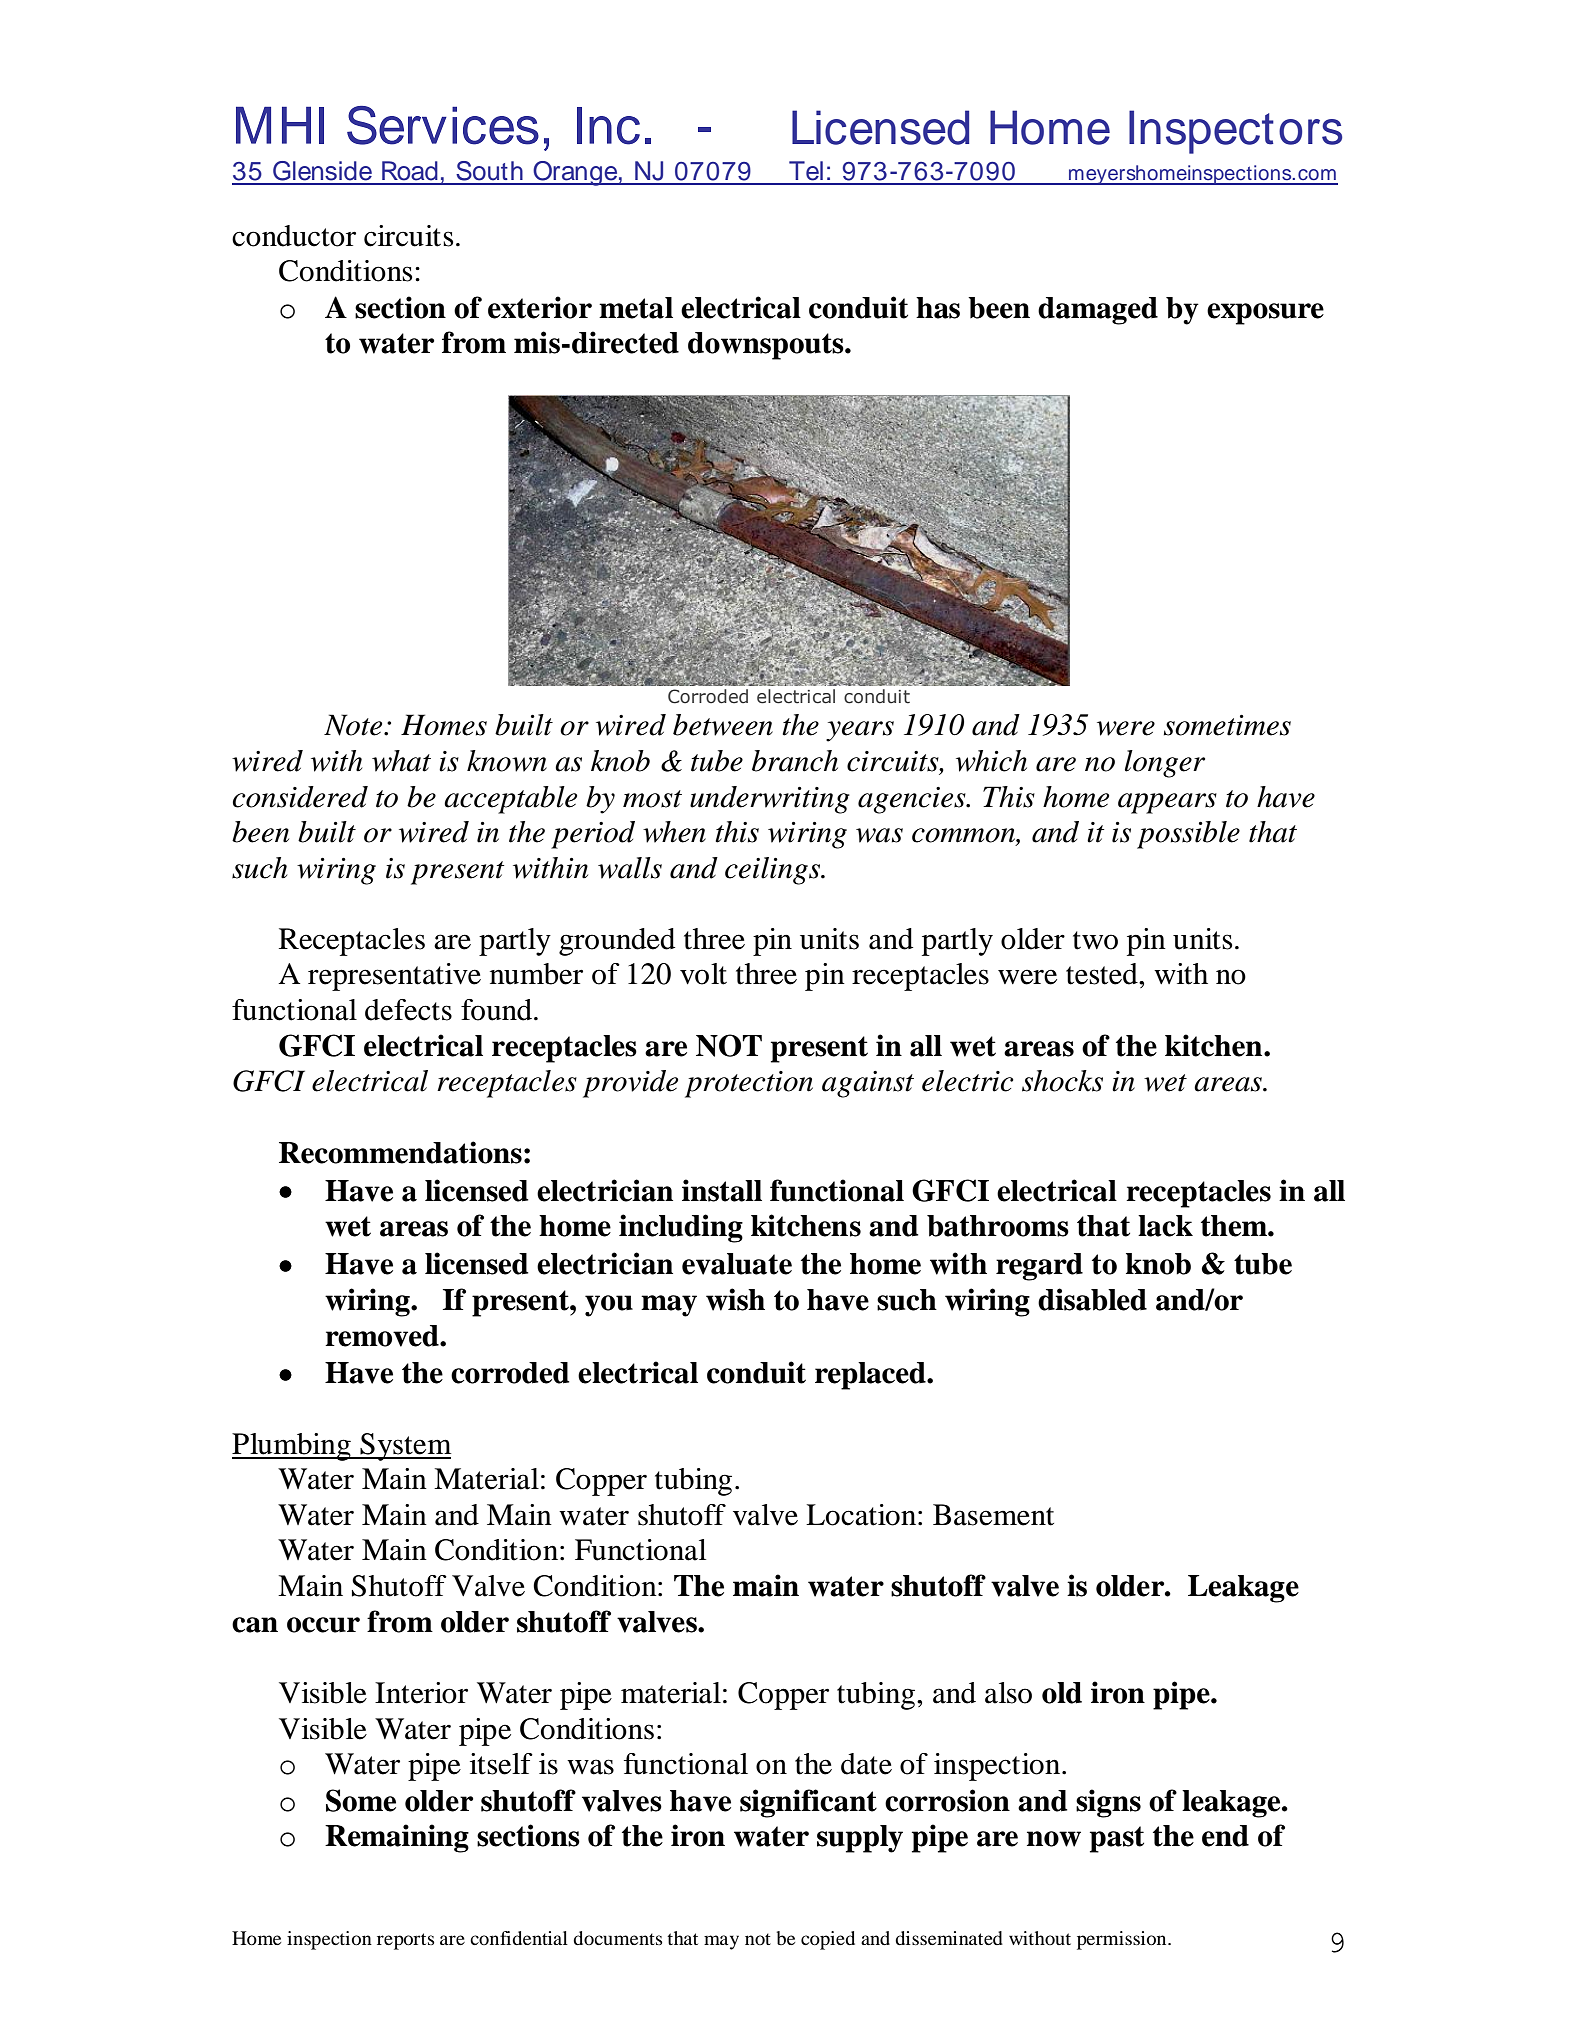 The width and height of the document is (1578, 2042). I want to click on longer, so click(1165, 764).
